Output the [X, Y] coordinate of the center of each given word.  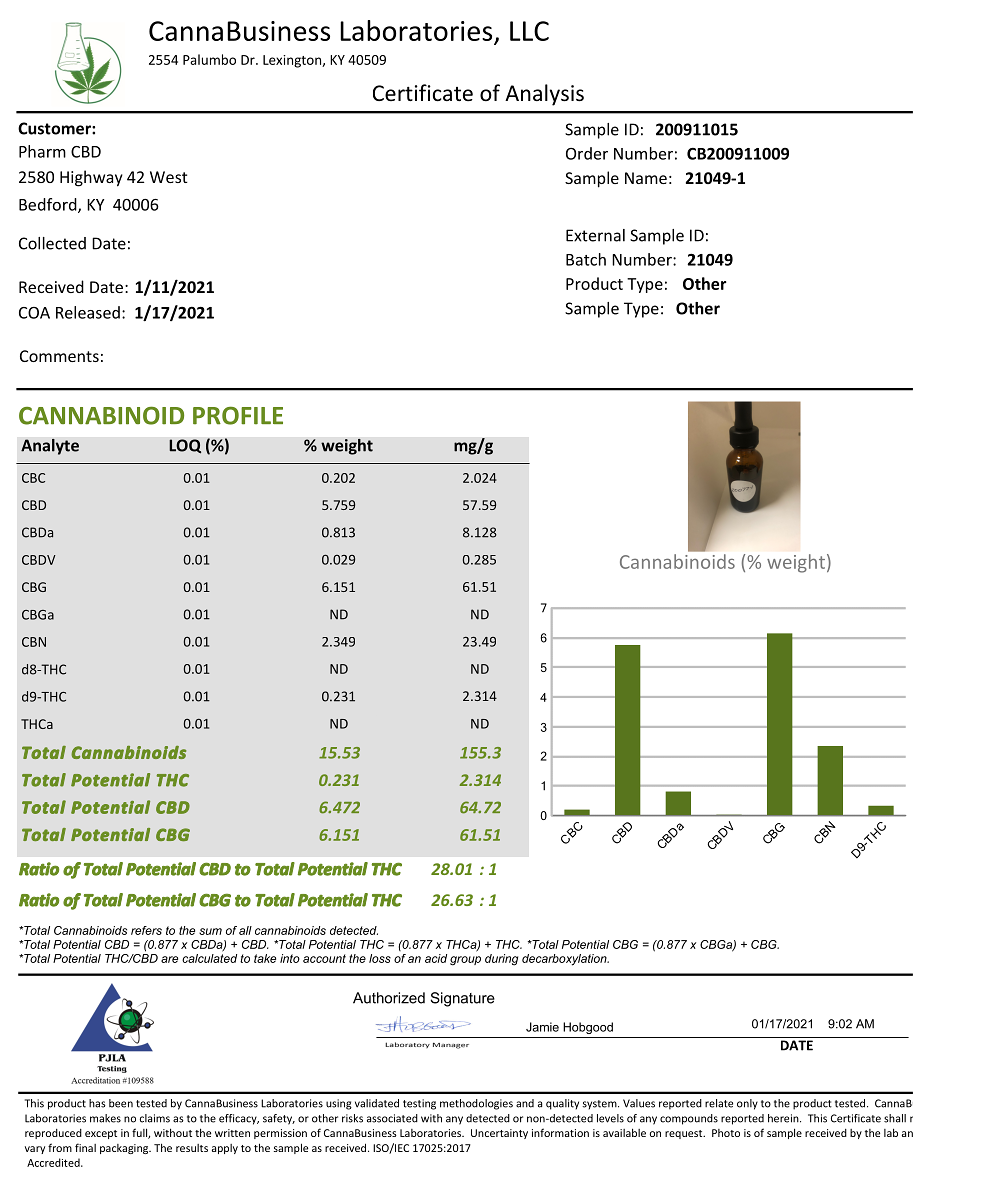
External [595, 235]
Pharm [42, 151]
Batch [586, 259]
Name [646, 178]
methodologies [476, 1104]
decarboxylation [565, 960]
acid [436, 958]
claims [155, 1118]
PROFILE [238, 415]
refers [146, 930]
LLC [529, 31]
